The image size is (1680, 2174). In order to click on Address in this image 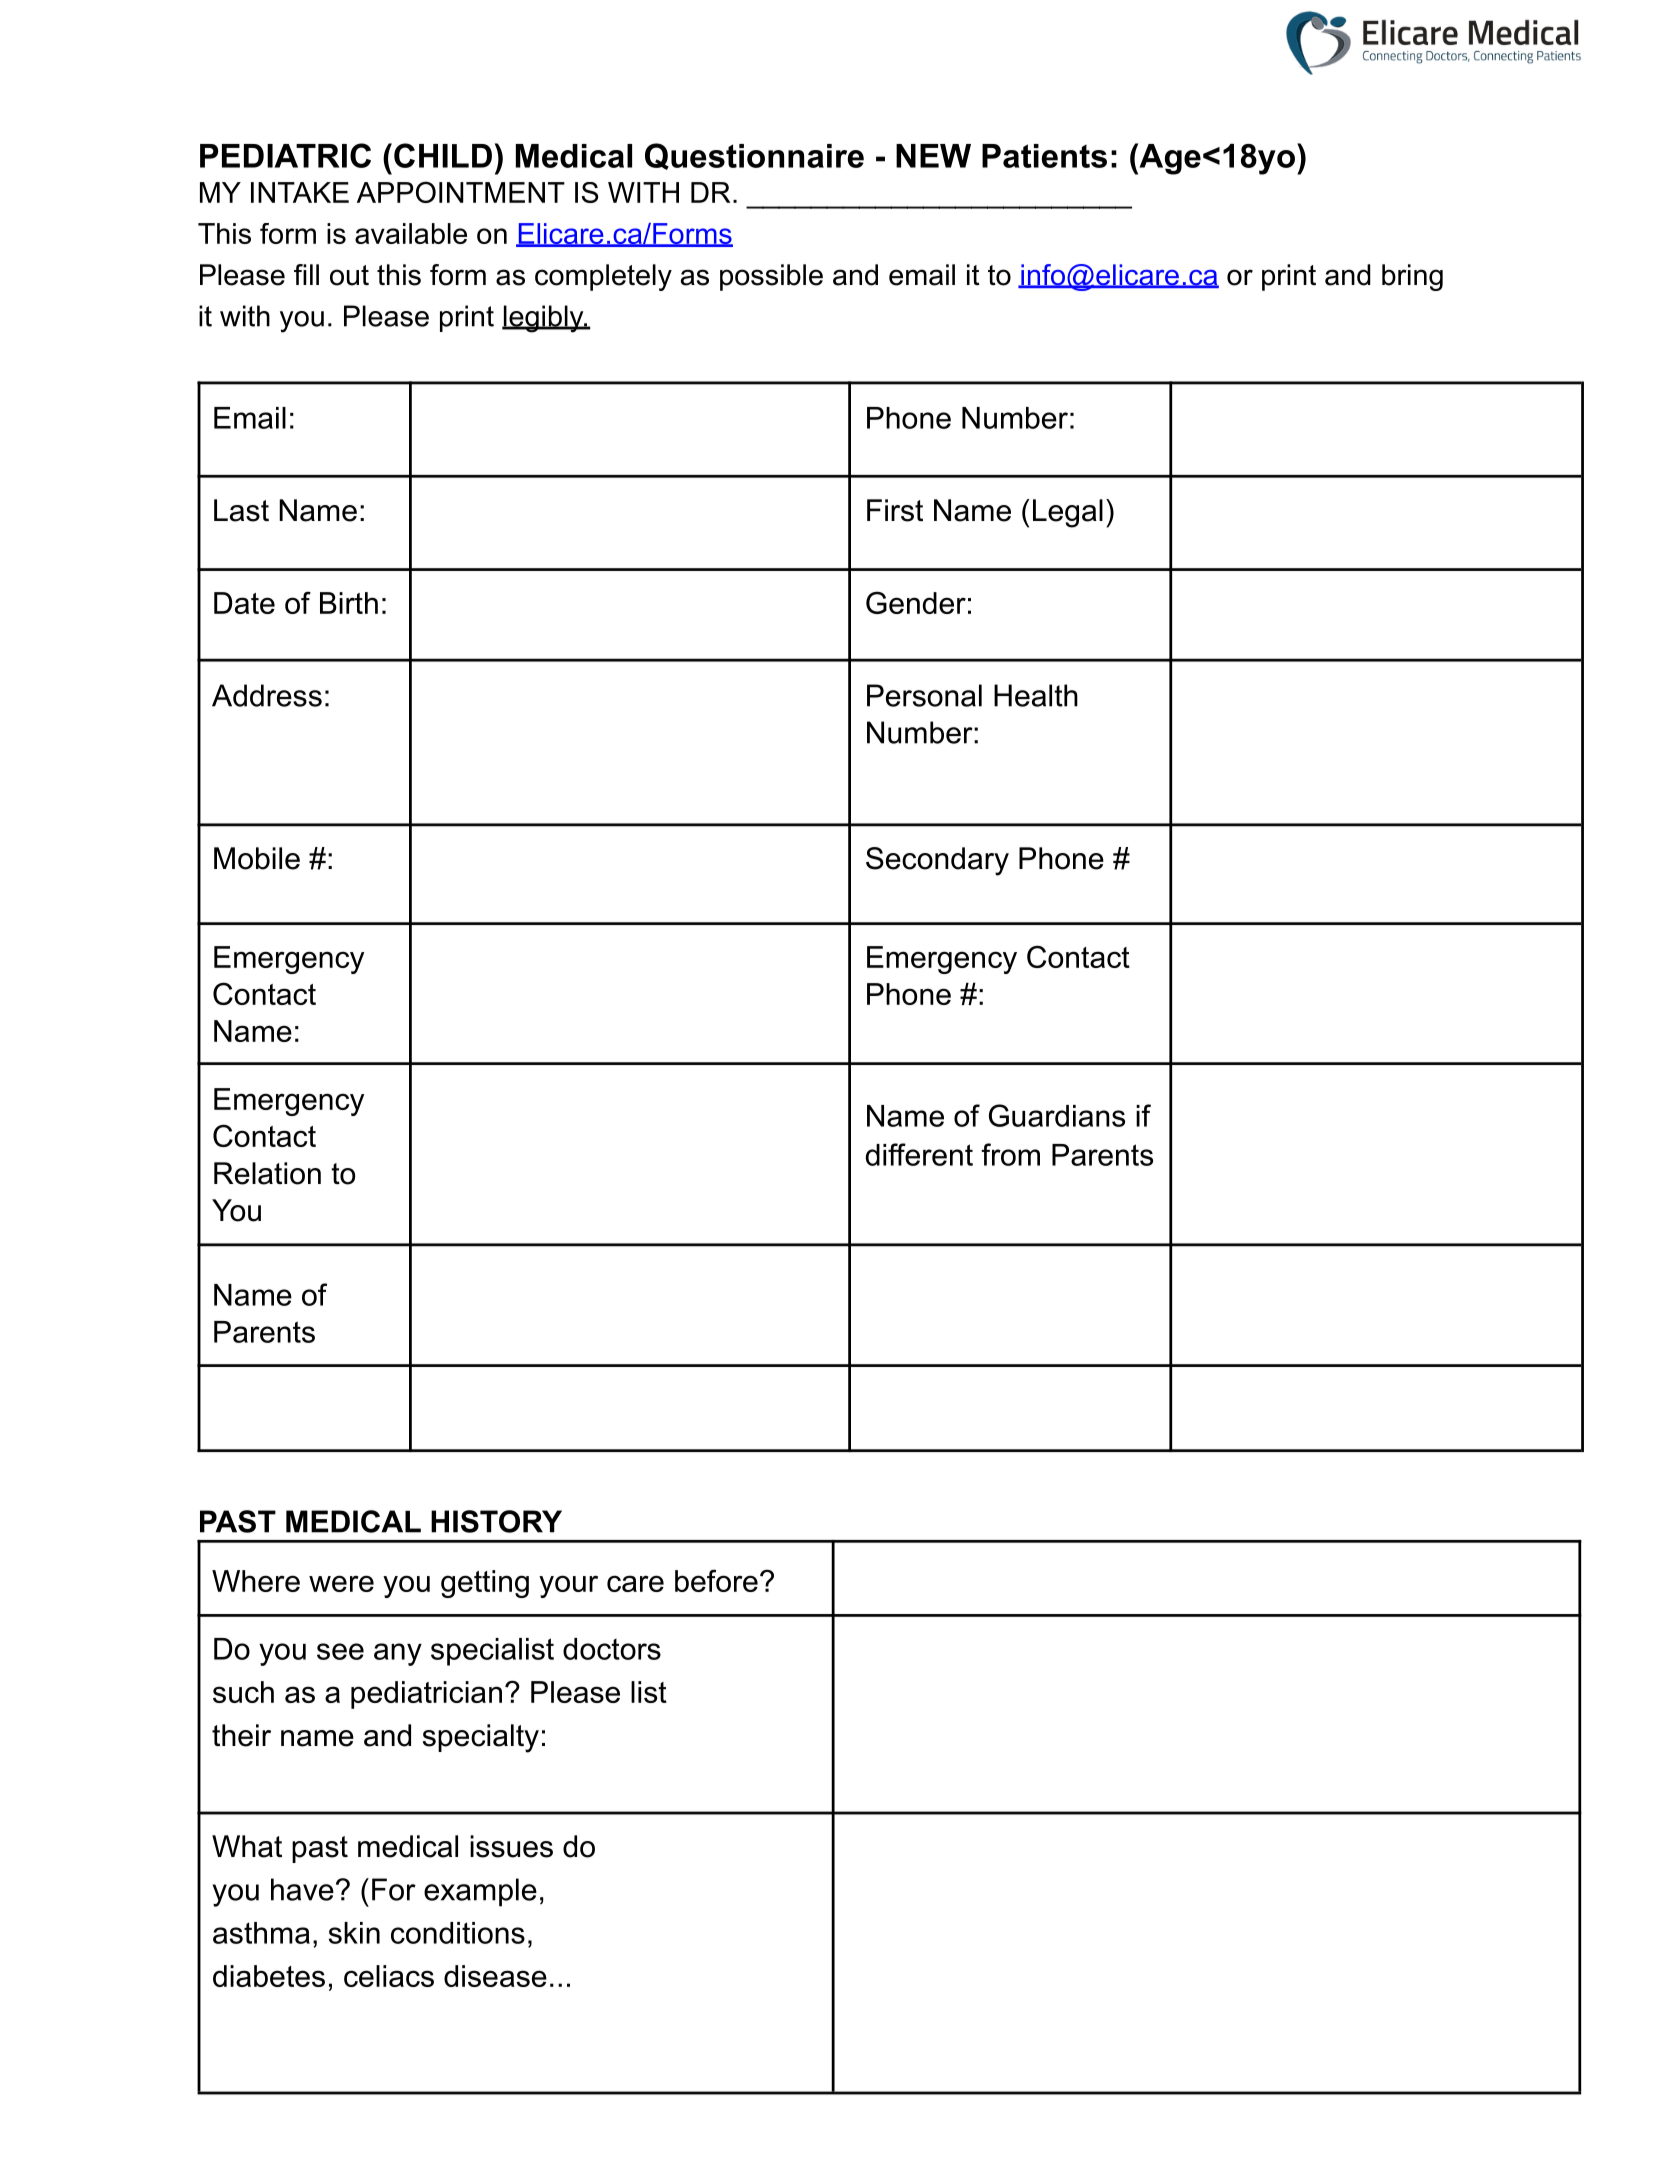, I will do `click(267, 695)`.
